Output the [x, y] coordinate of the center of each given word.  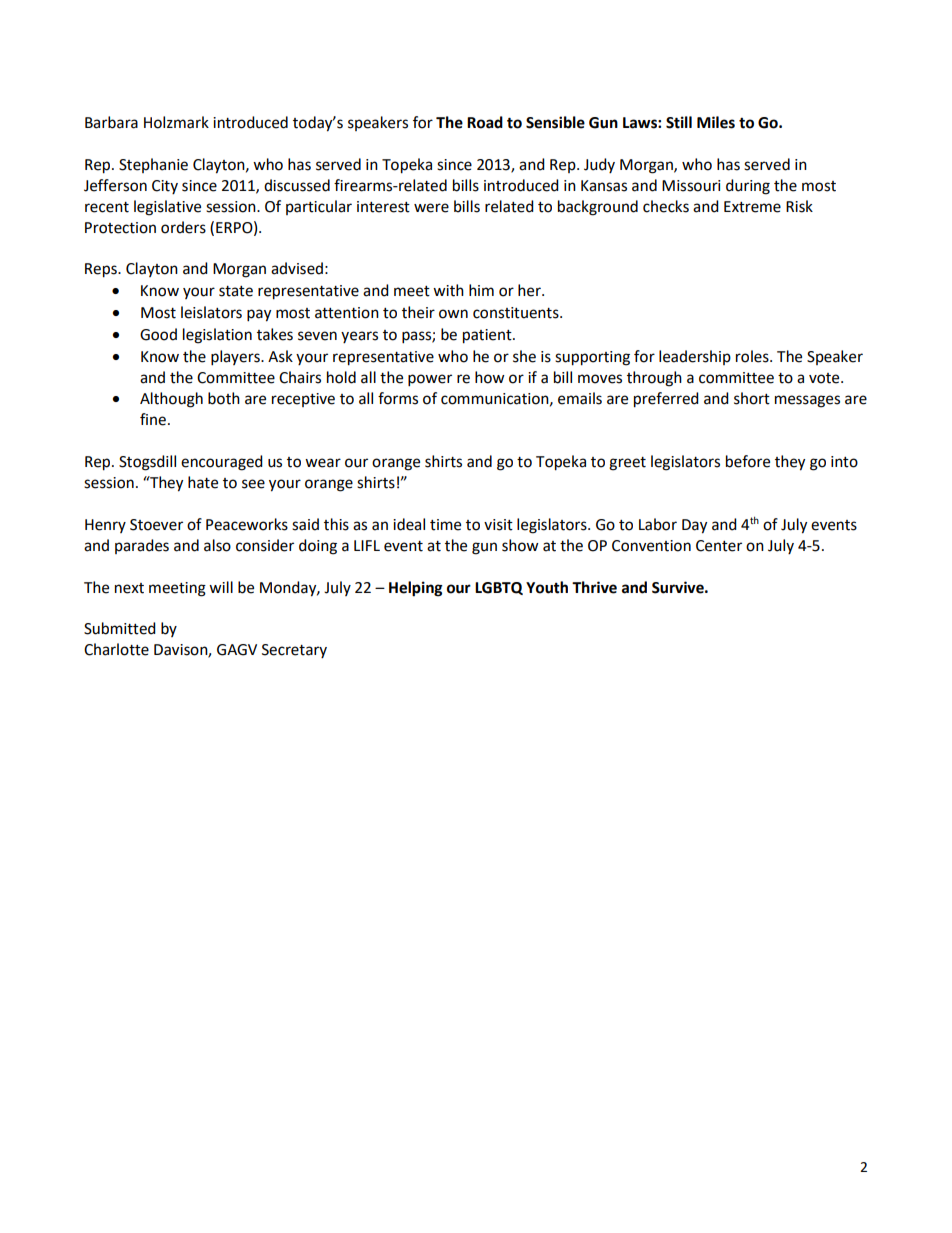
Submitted [120, 628]
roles [753, 356]
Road [485, 122]
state [236, 291]
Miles [716, 122]
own [453, 314]
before [748, 461]
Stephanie [153, 165]
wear [323, 463]
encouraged [222, 463]
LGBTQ [499, 588]
